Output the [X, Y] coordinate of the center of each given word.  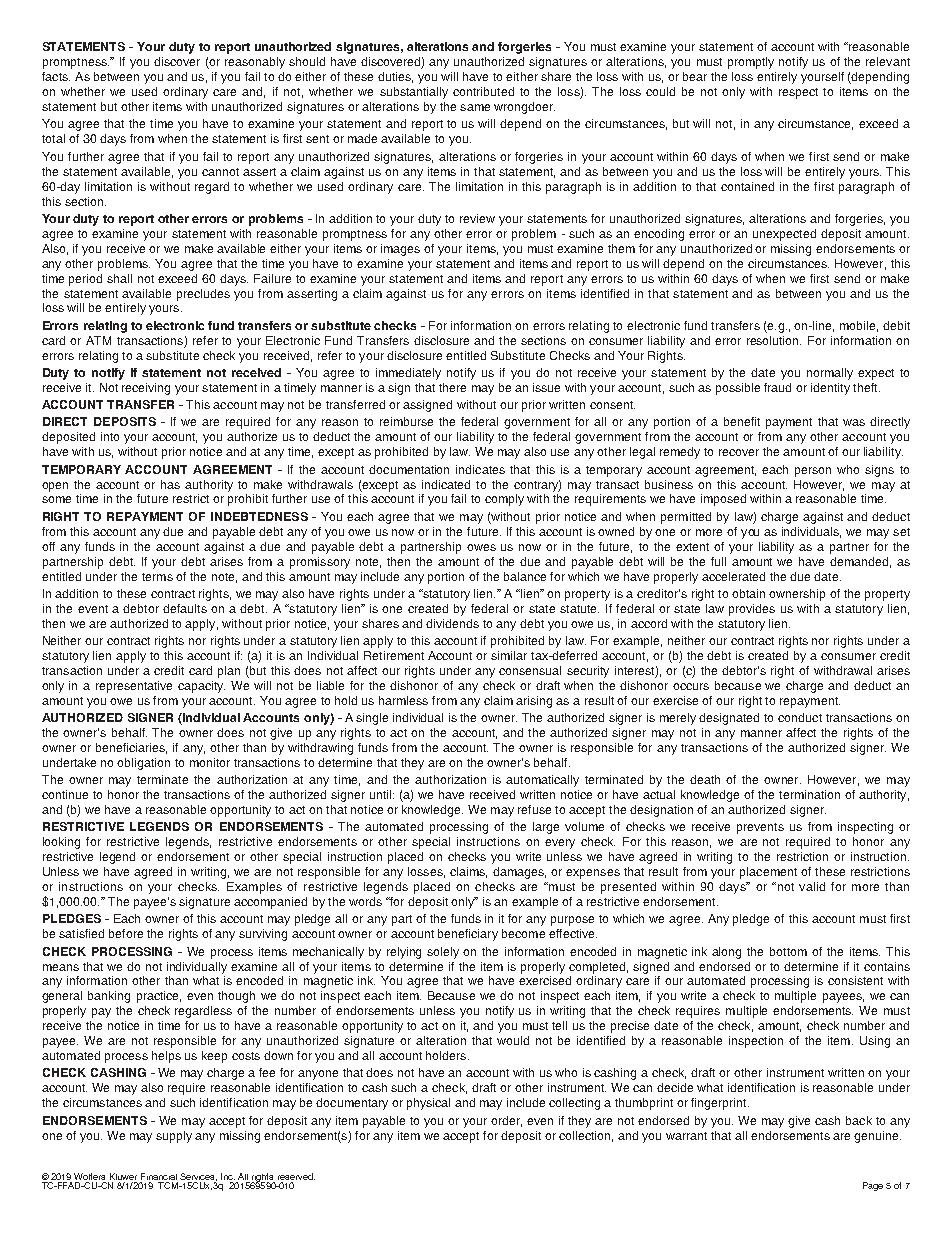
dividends [452, 623]
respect [798, 93]
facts [56, 76]
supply [174, 1137]
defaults [185, 608]
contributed [483, 91]
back [859, 1120]
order [506, 1121]
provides [752, 610]
